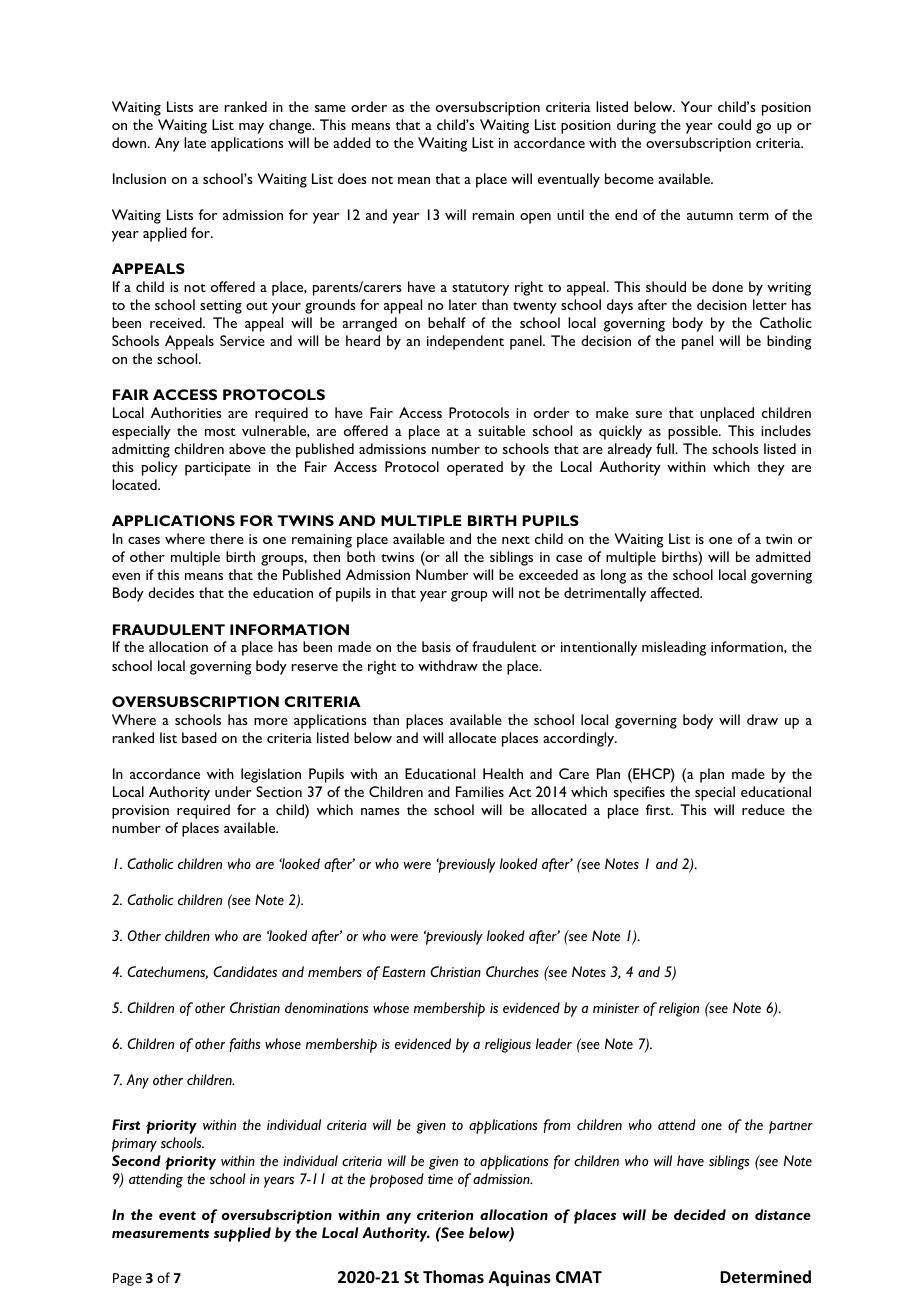 The height and width of the screenshot is (1308, 924). I want to click on religion, so click(679, 1009).
